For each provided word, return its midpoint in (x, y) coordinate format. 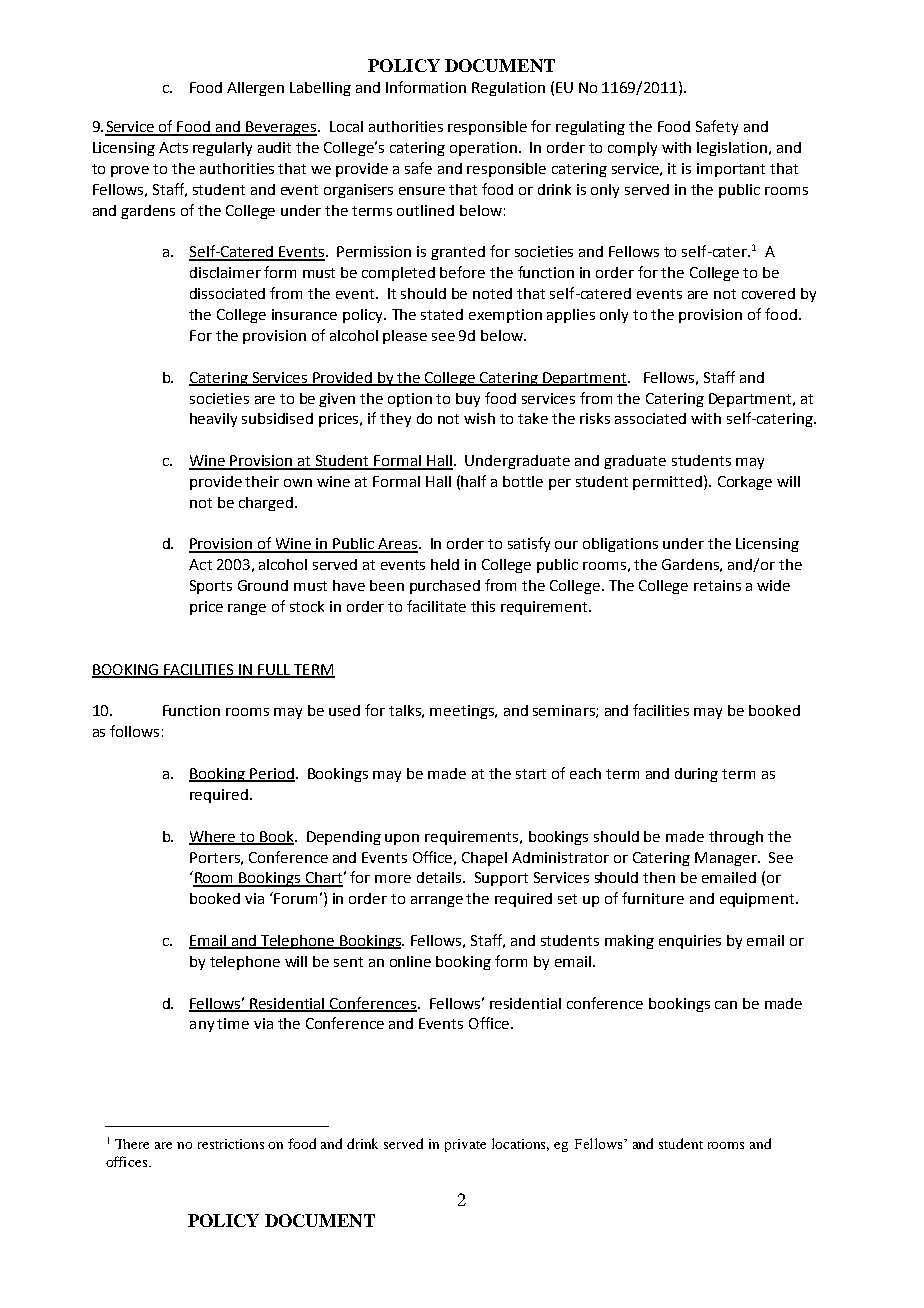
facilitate (436, 606)
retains (717, 585)
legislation (732, 149)
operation (485, 149)
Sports (211, 587)
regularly (222, 149)
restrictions (231, 1144)
